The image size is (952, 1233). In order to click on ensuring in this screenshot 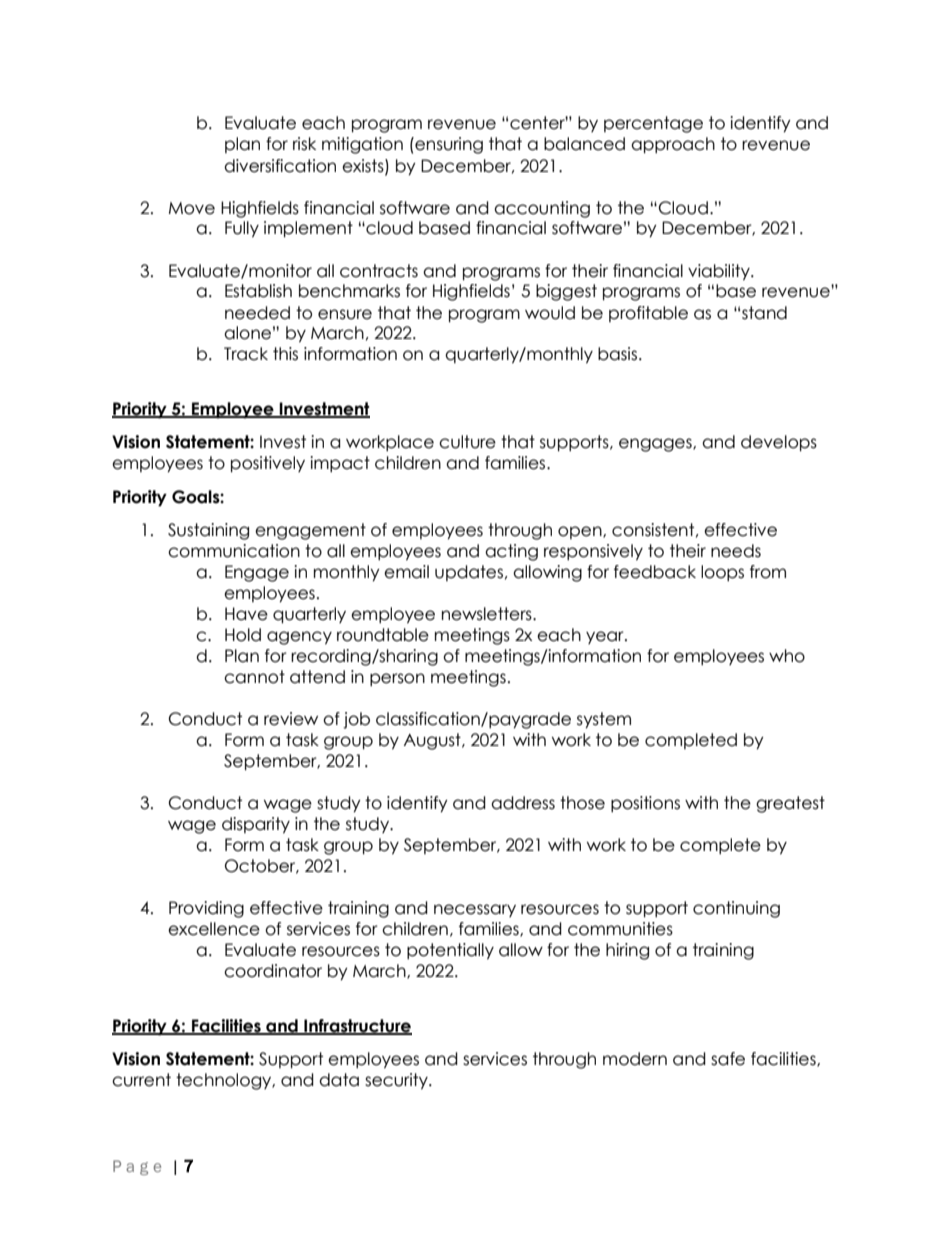, I will do `click(448, 145)`.
